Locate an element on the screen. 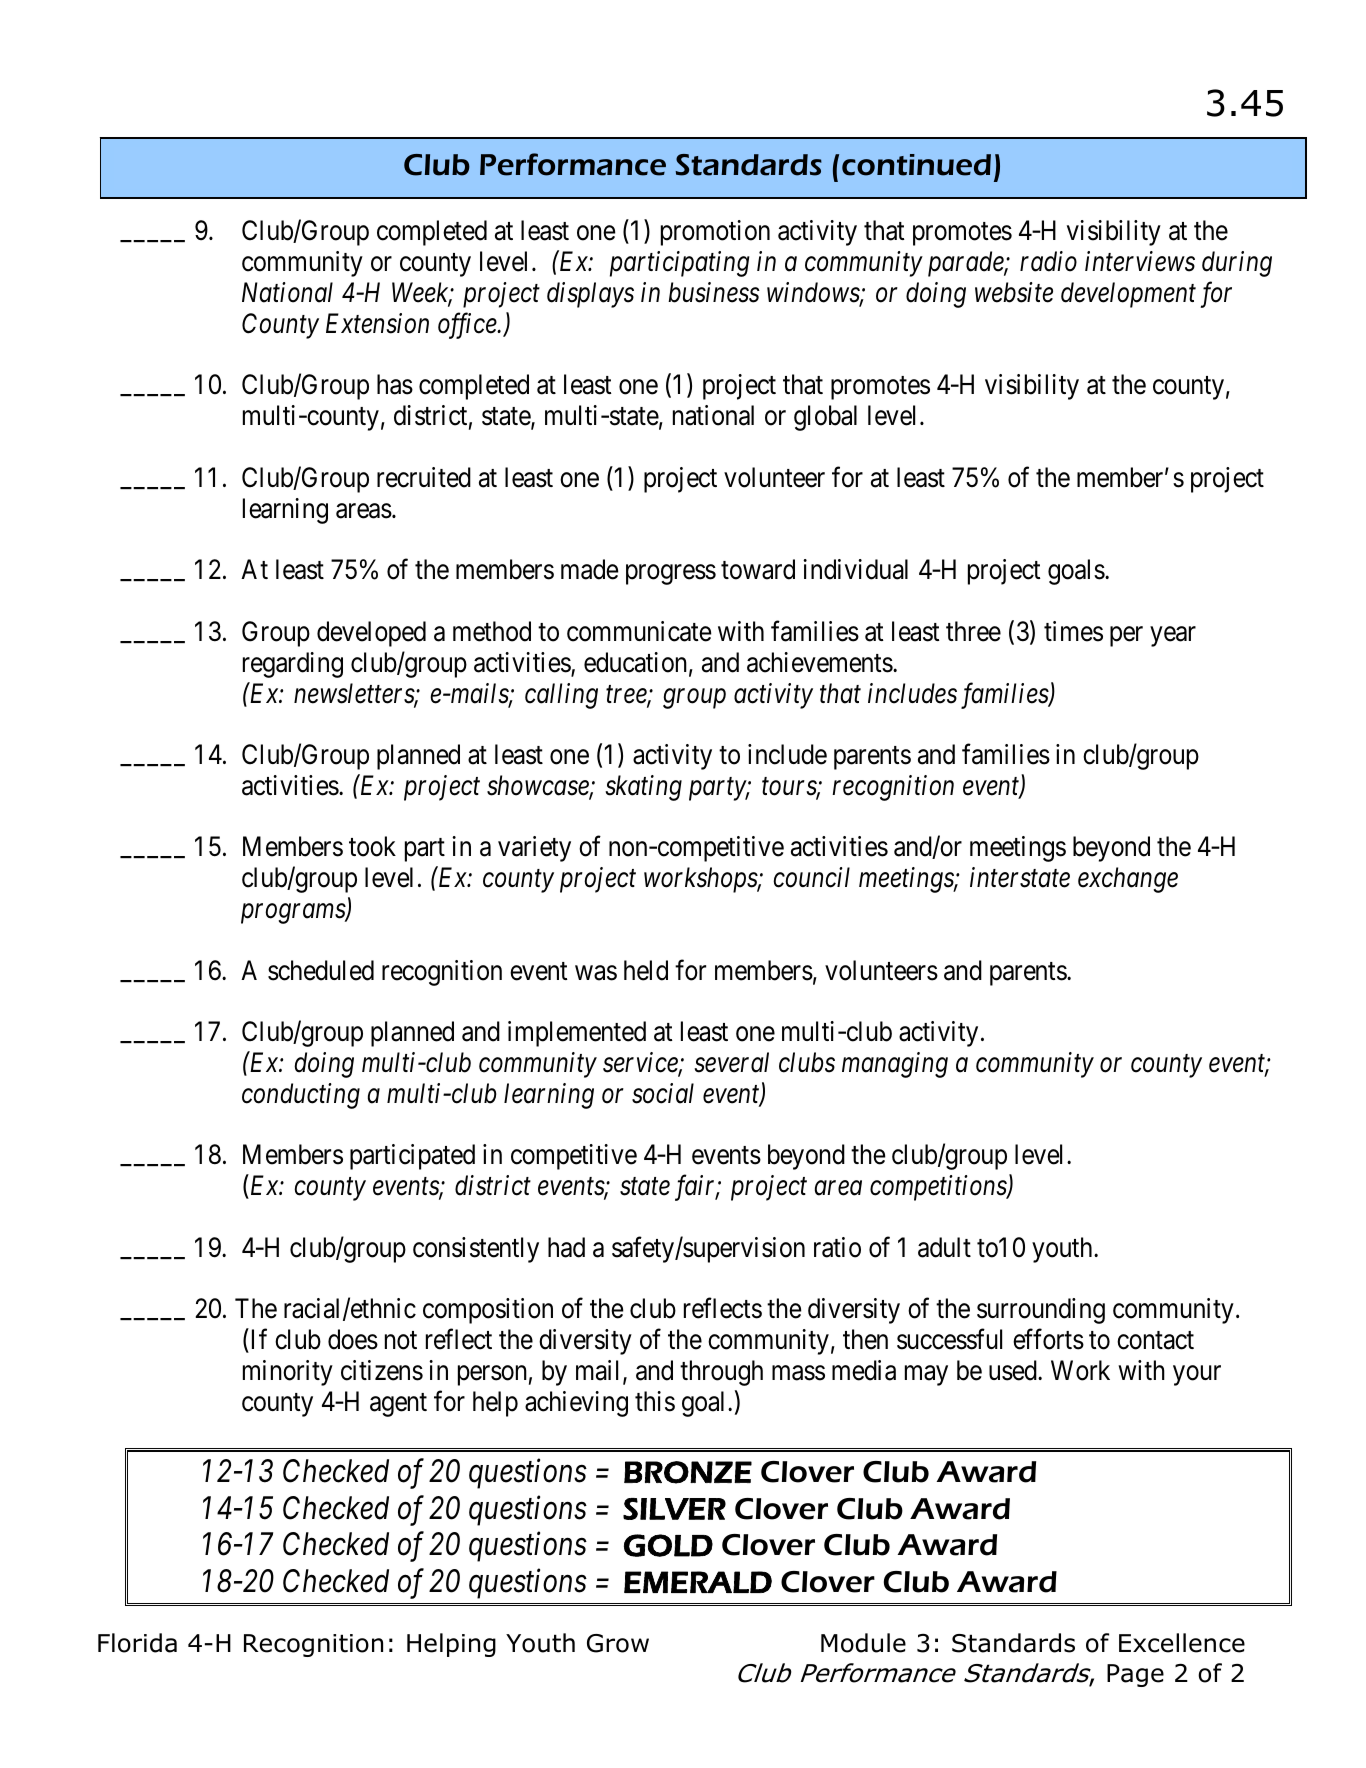 This screenshot has height=1768, width=1366. social is located at coordinates (663, 1093).
